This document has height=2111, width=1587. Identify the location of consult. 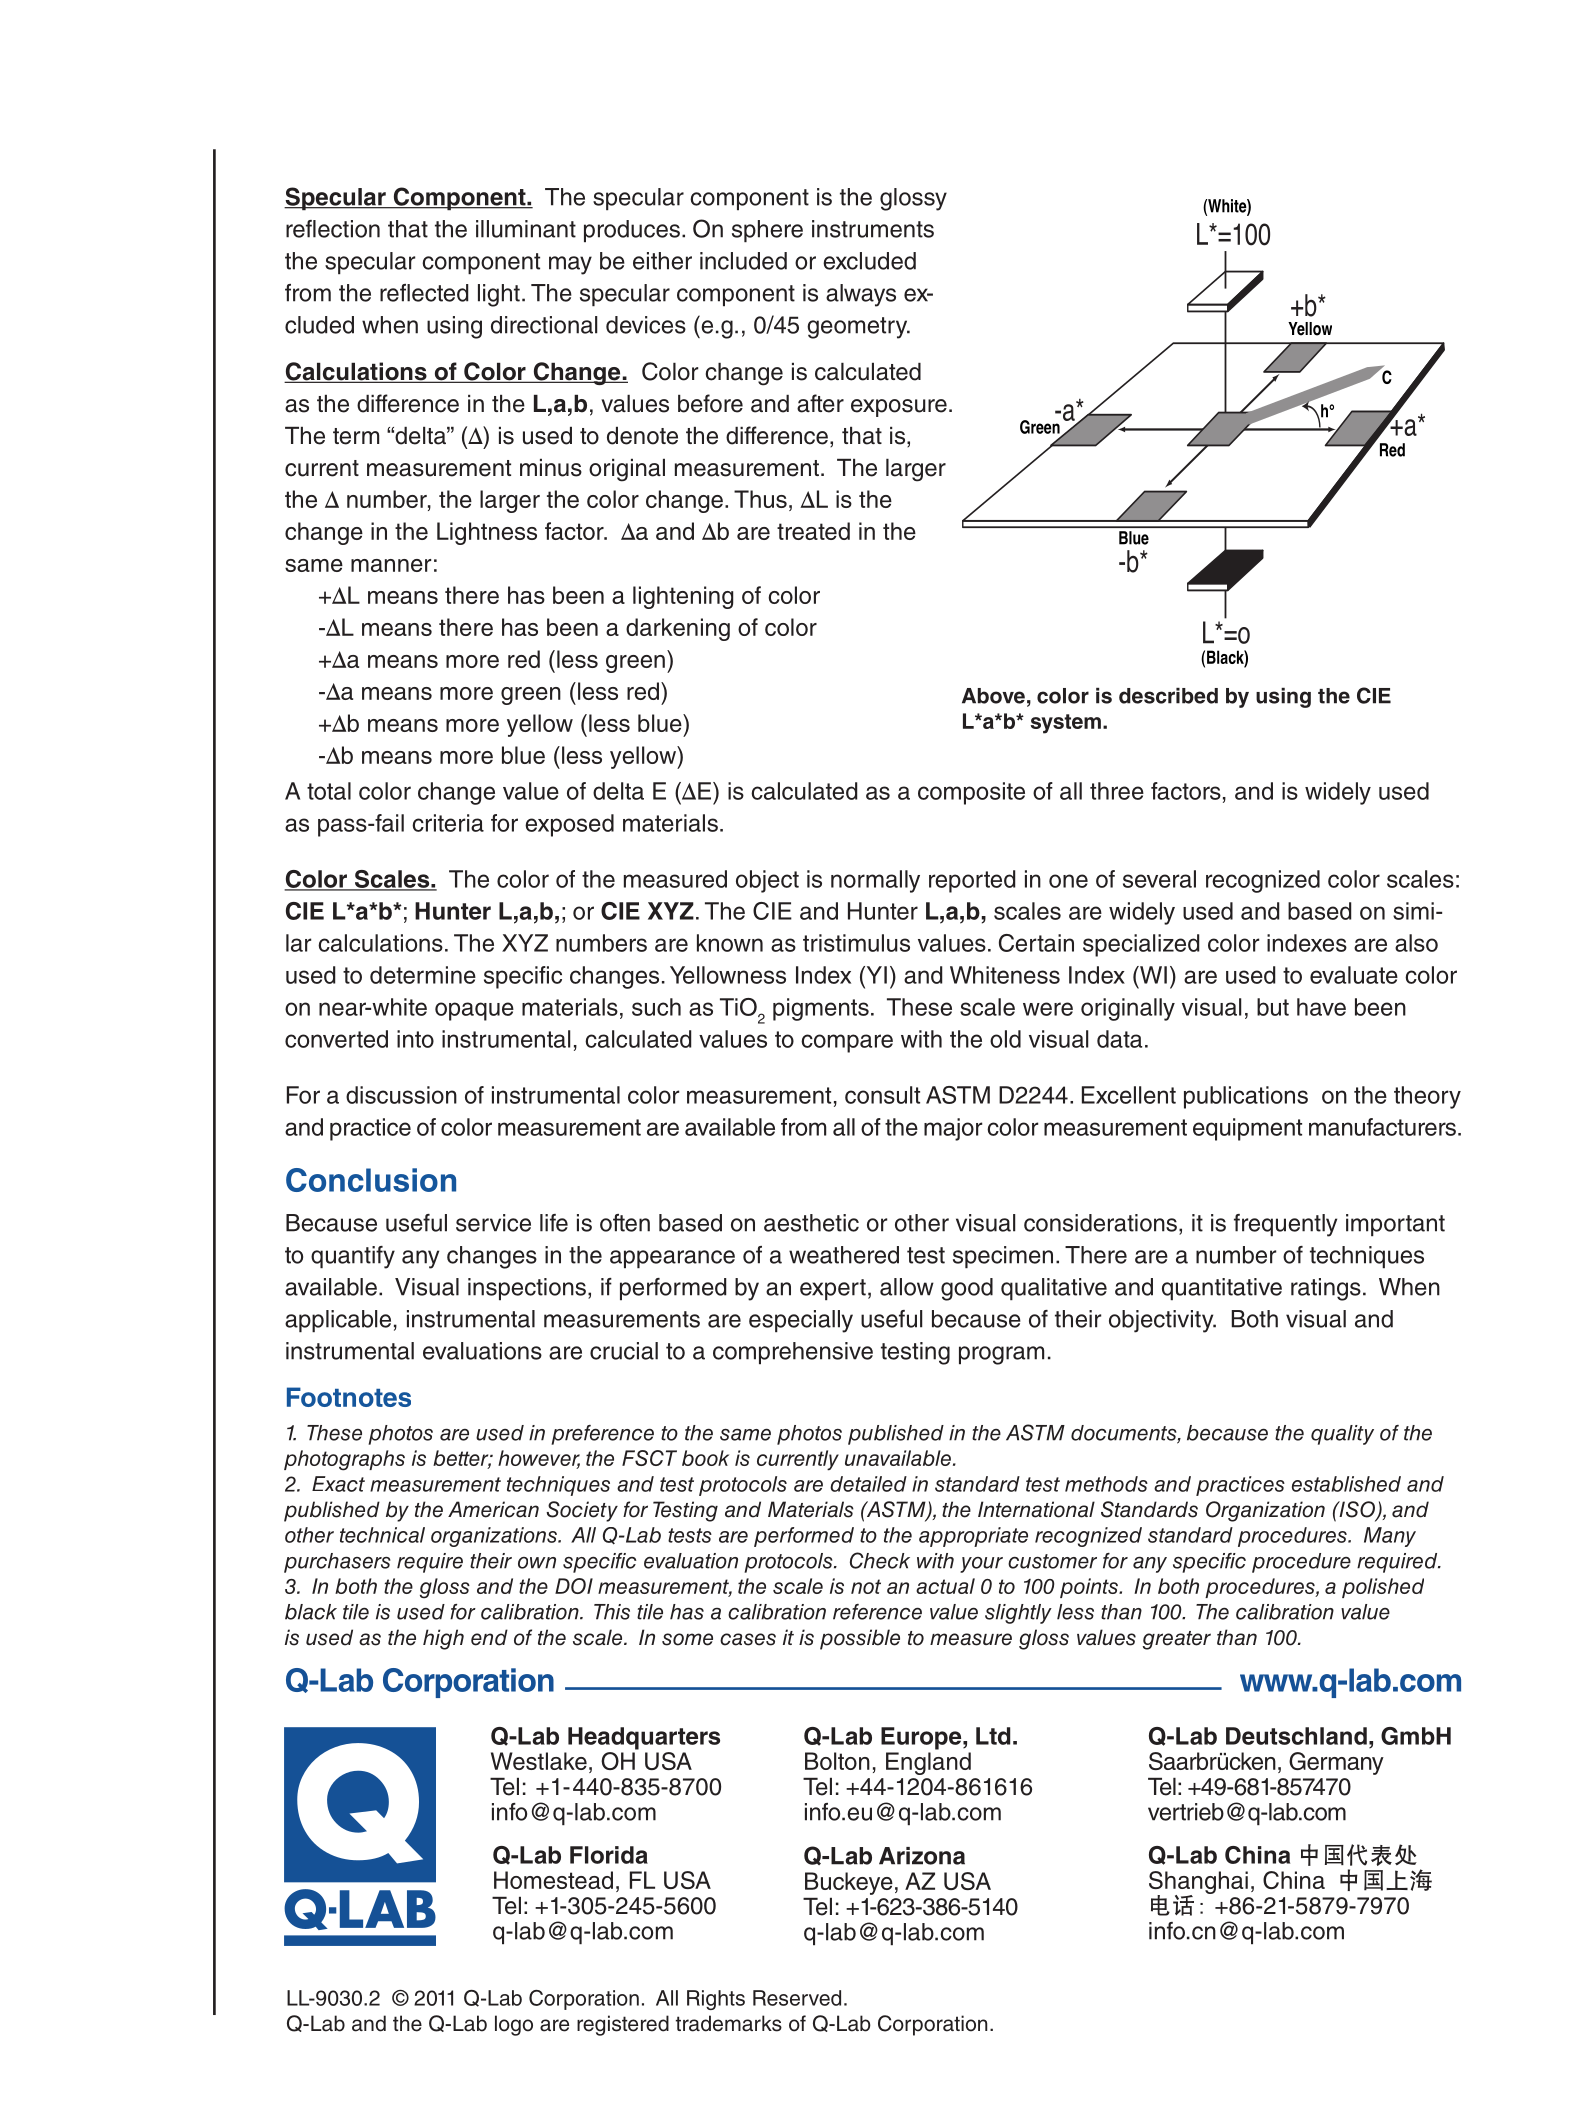
(882, 1095).
